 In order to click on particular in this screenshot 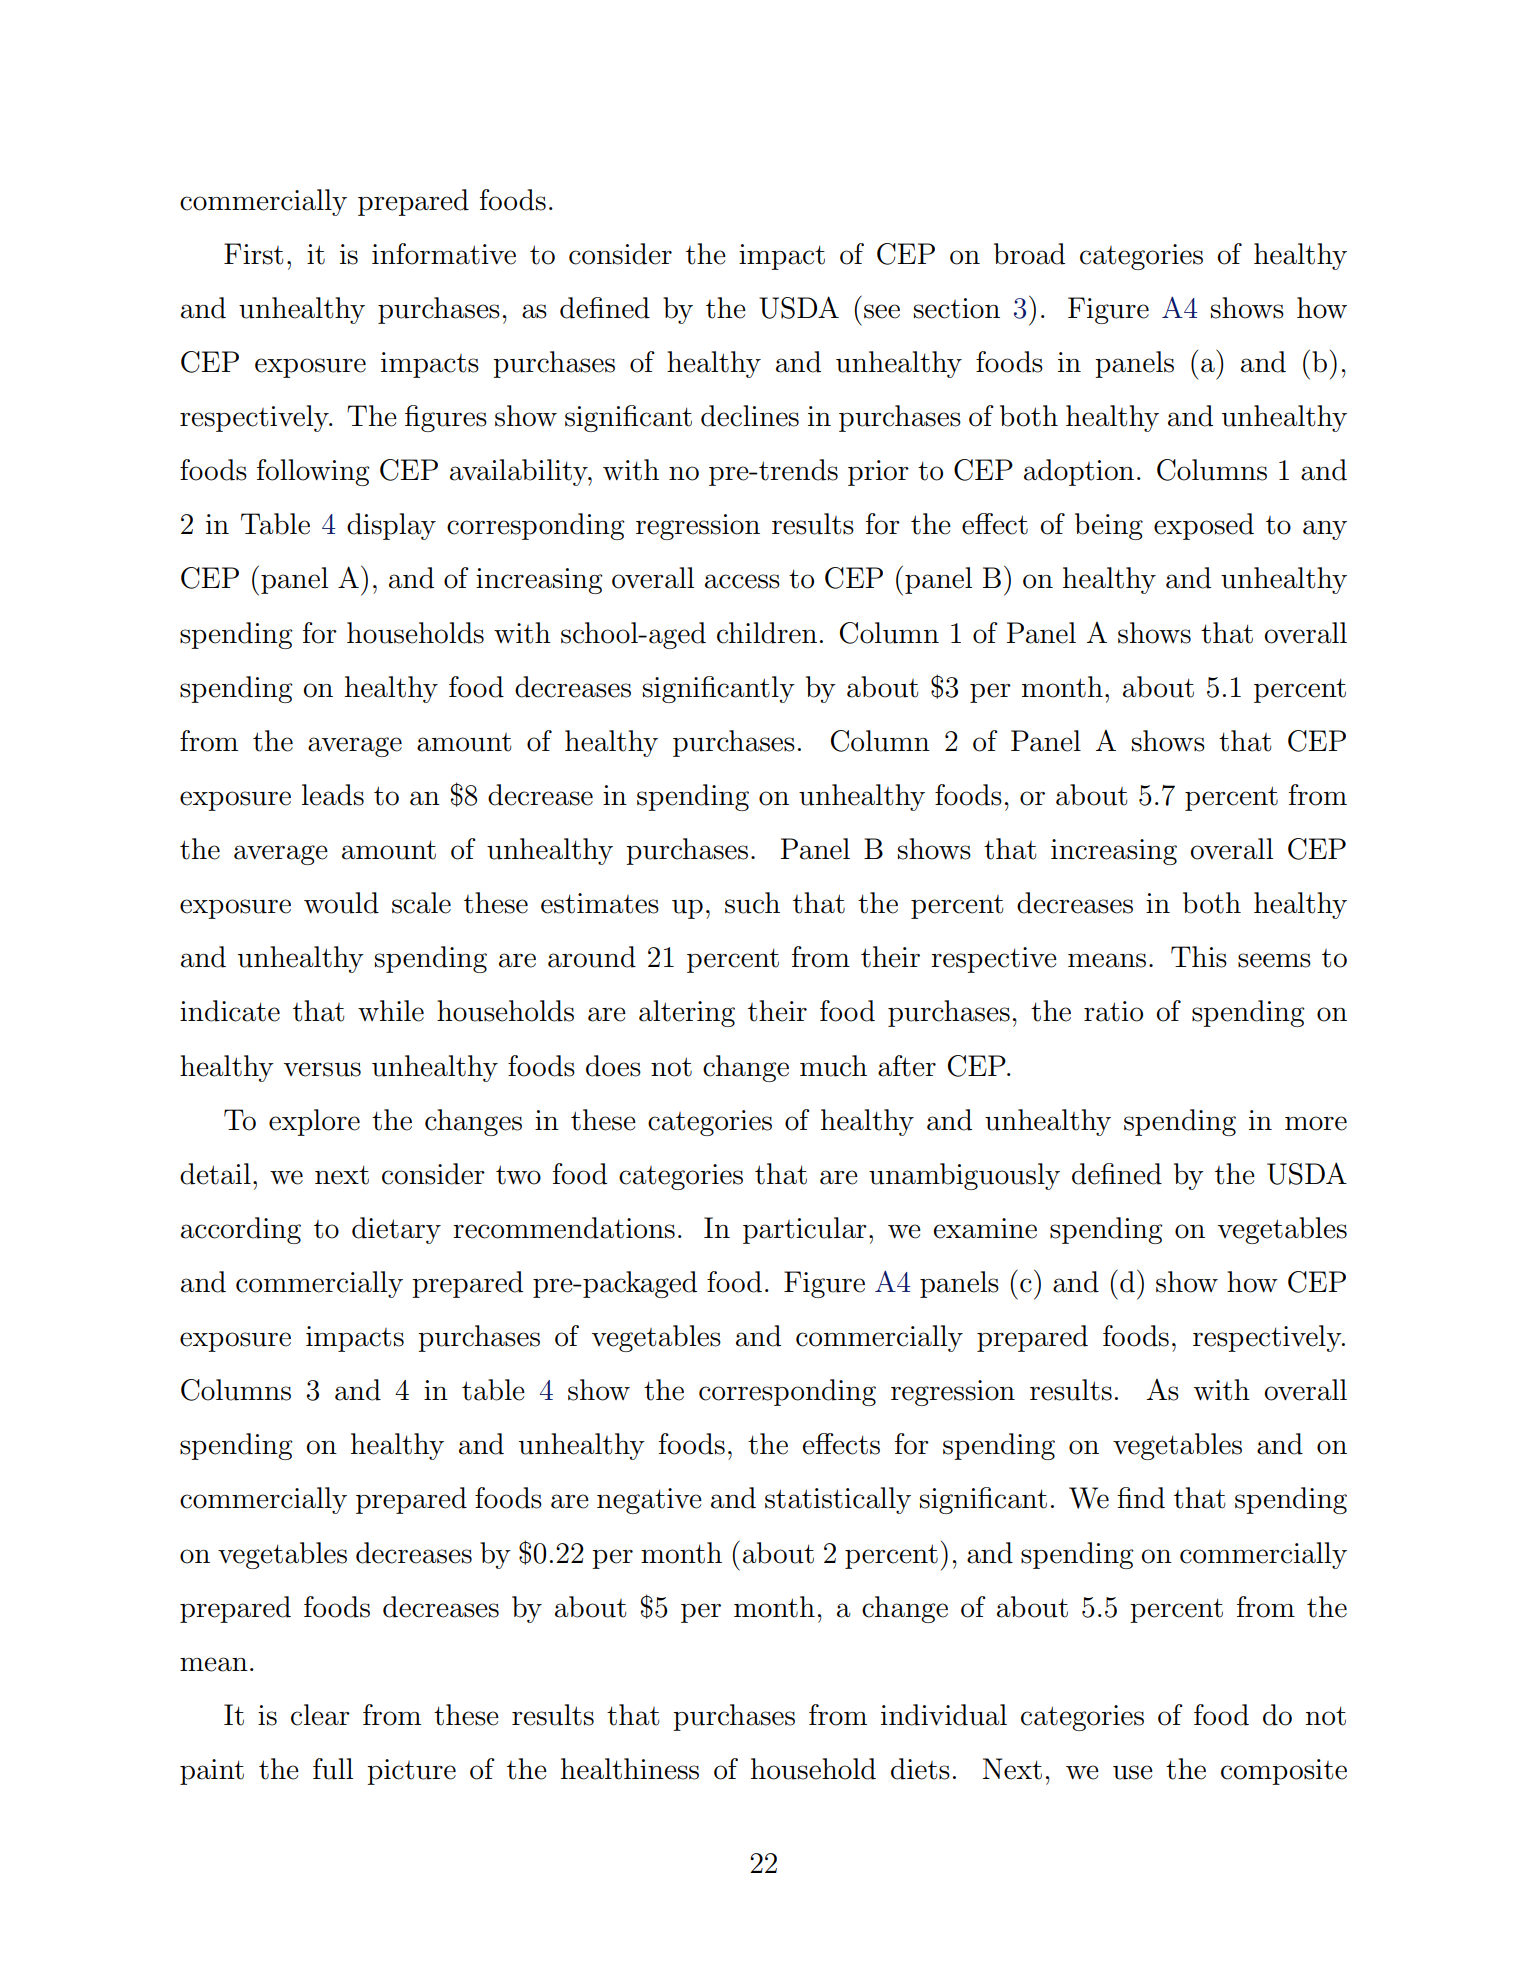, I will do `click(805, 1230)`.
